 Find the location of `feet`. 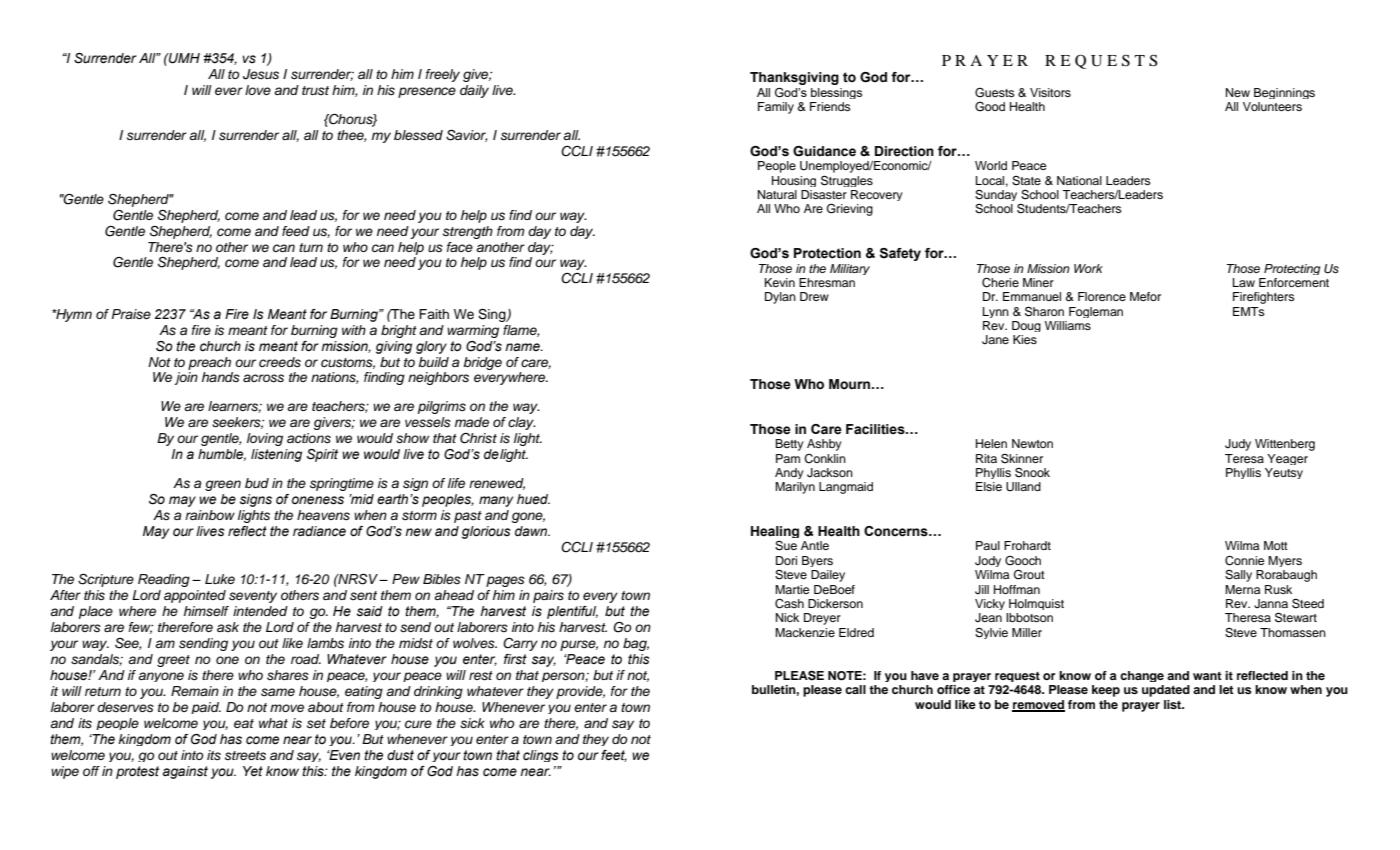

feet is located at coordinates (614, 756).
